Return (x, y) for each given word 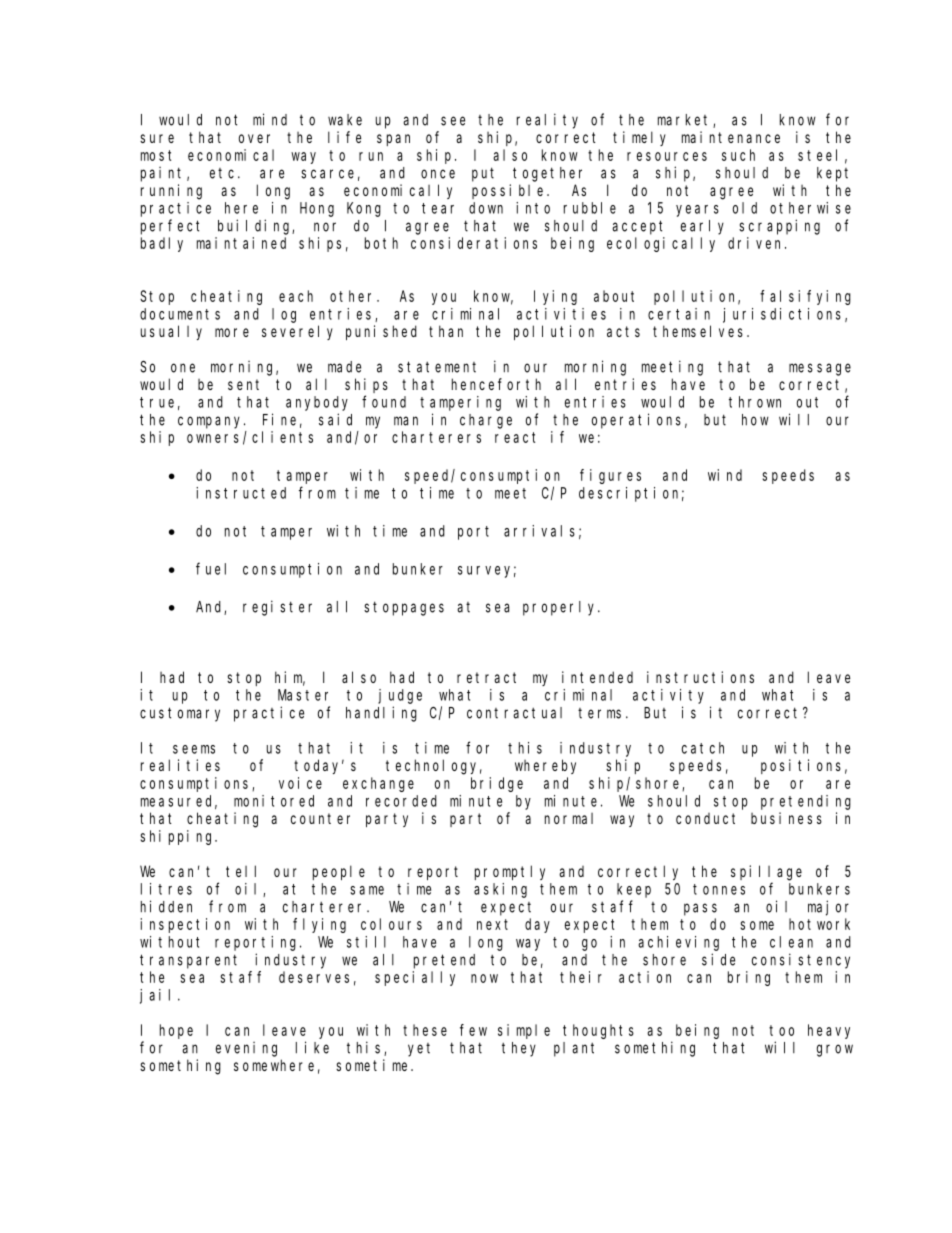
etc (224, 173)
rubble (590, 208)
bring (749, 978)
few (473, 1030)
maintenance (731, 137)
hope (176, 1031)
